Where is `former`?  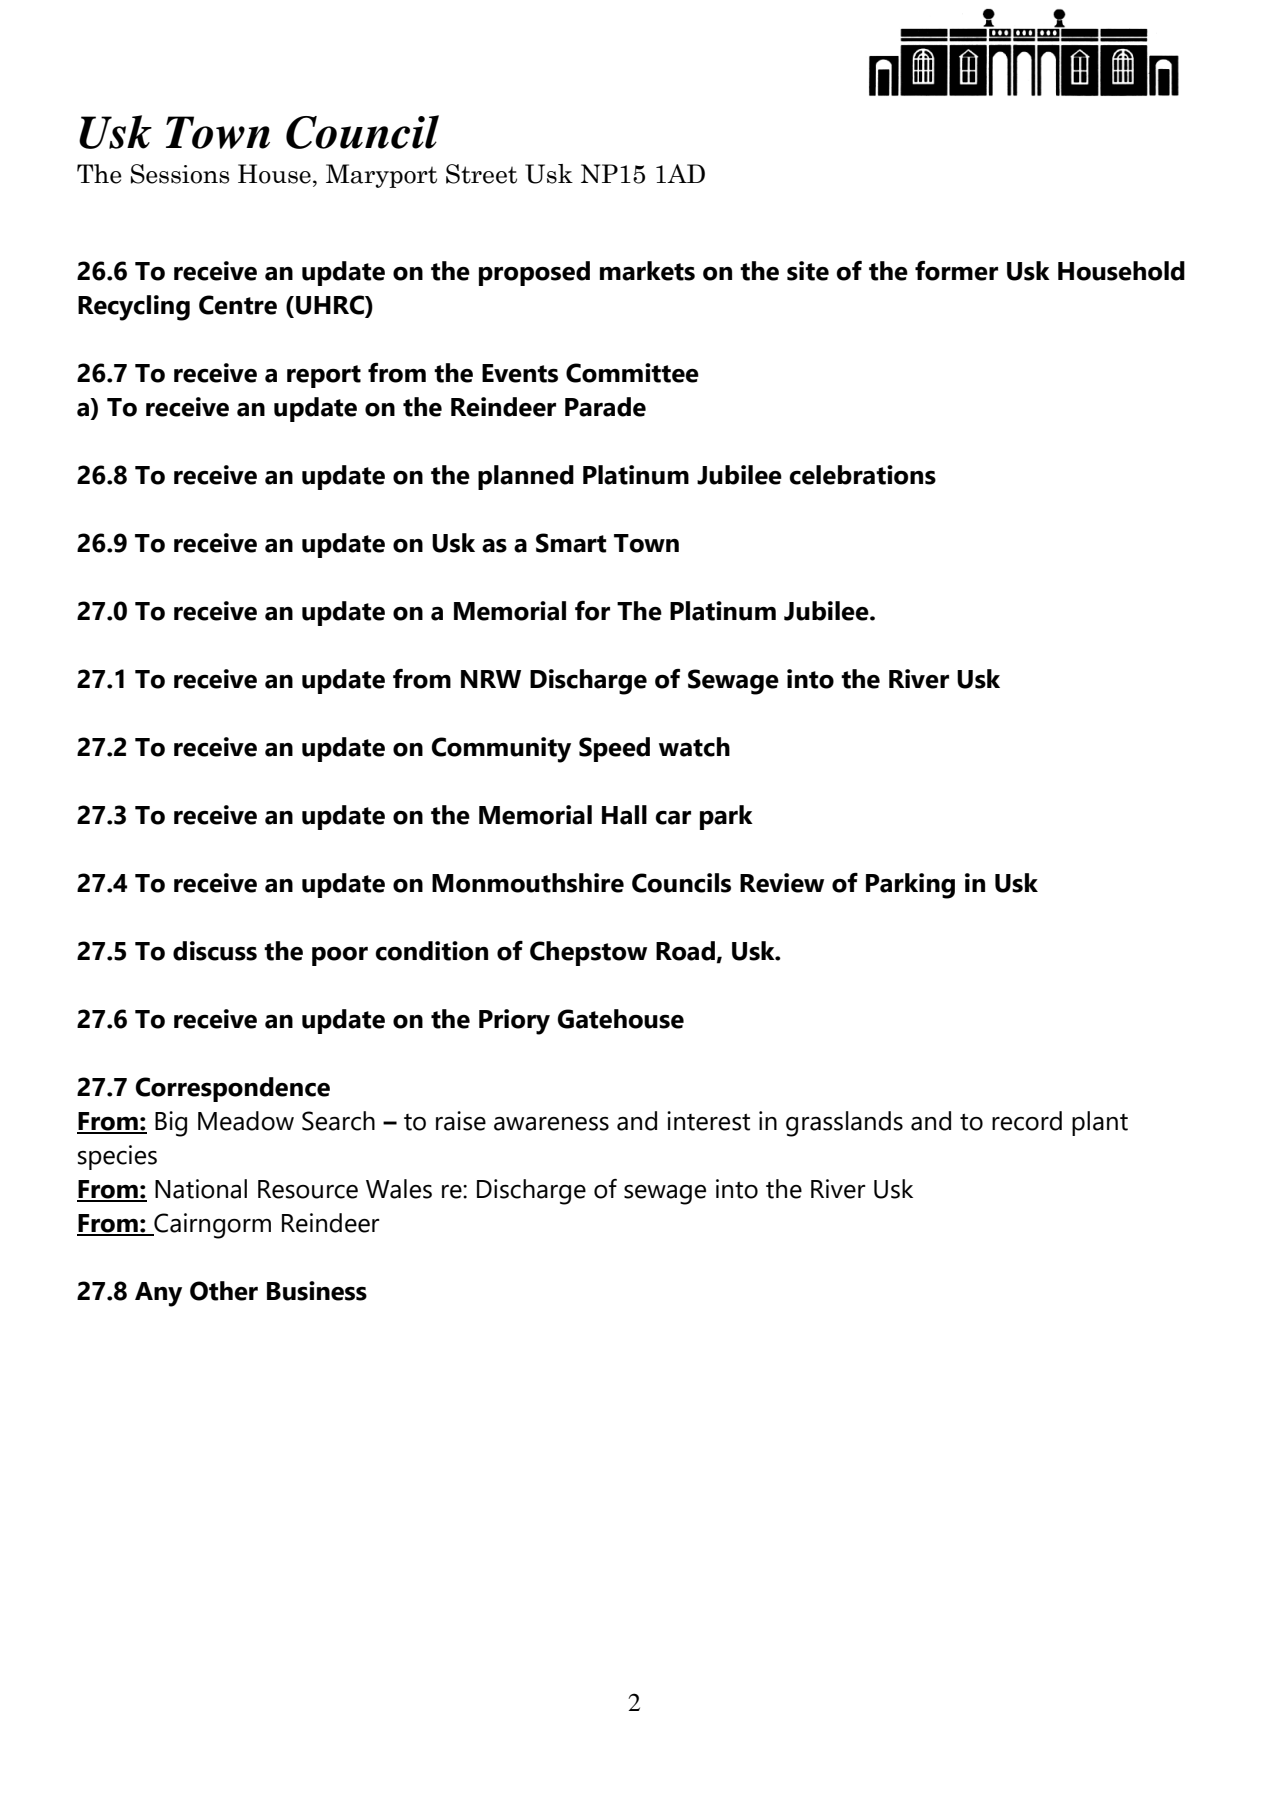 former is located at coordinates (956, 271).
